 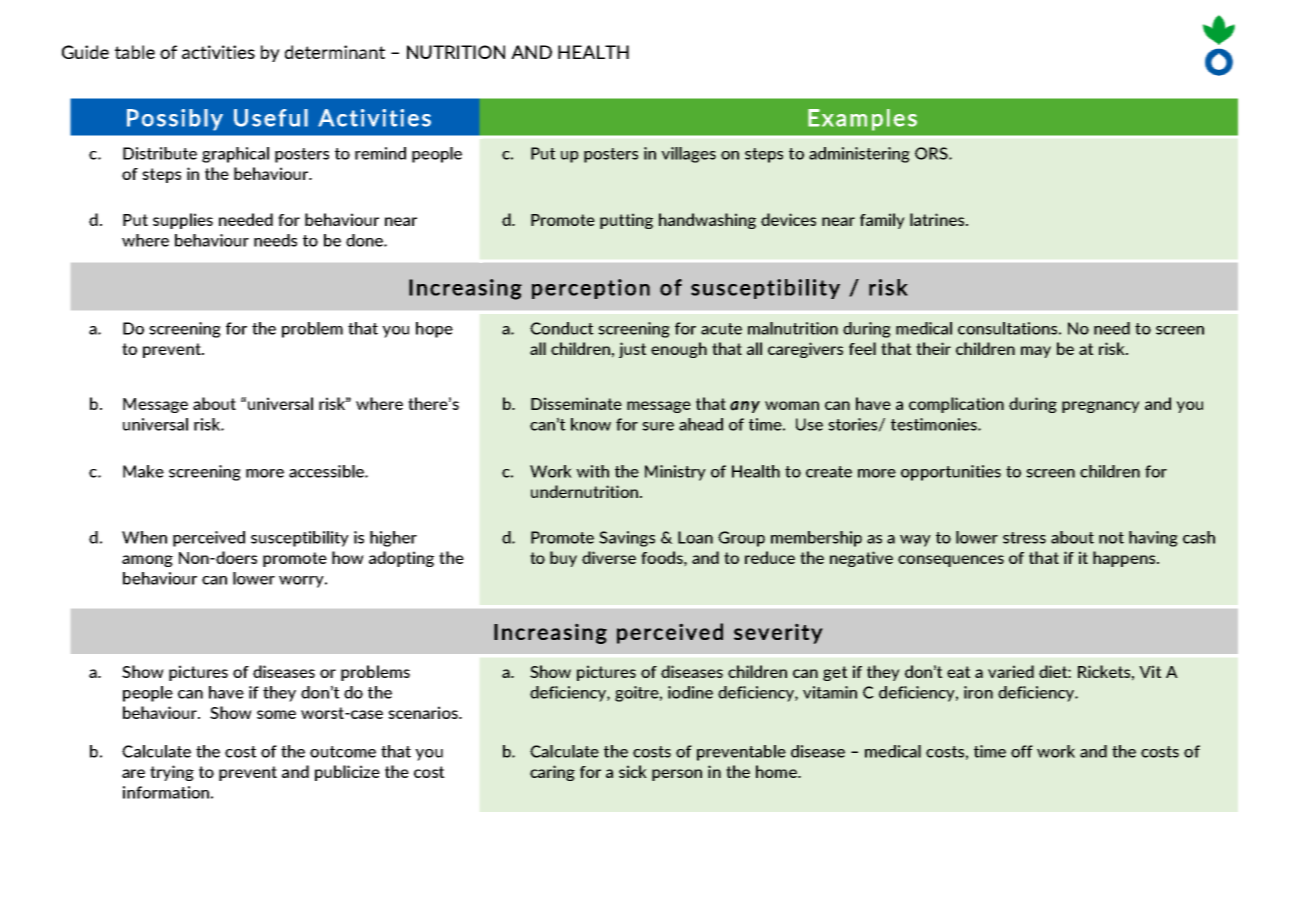 I want to click on diverse, so click(x=609, y=557).
